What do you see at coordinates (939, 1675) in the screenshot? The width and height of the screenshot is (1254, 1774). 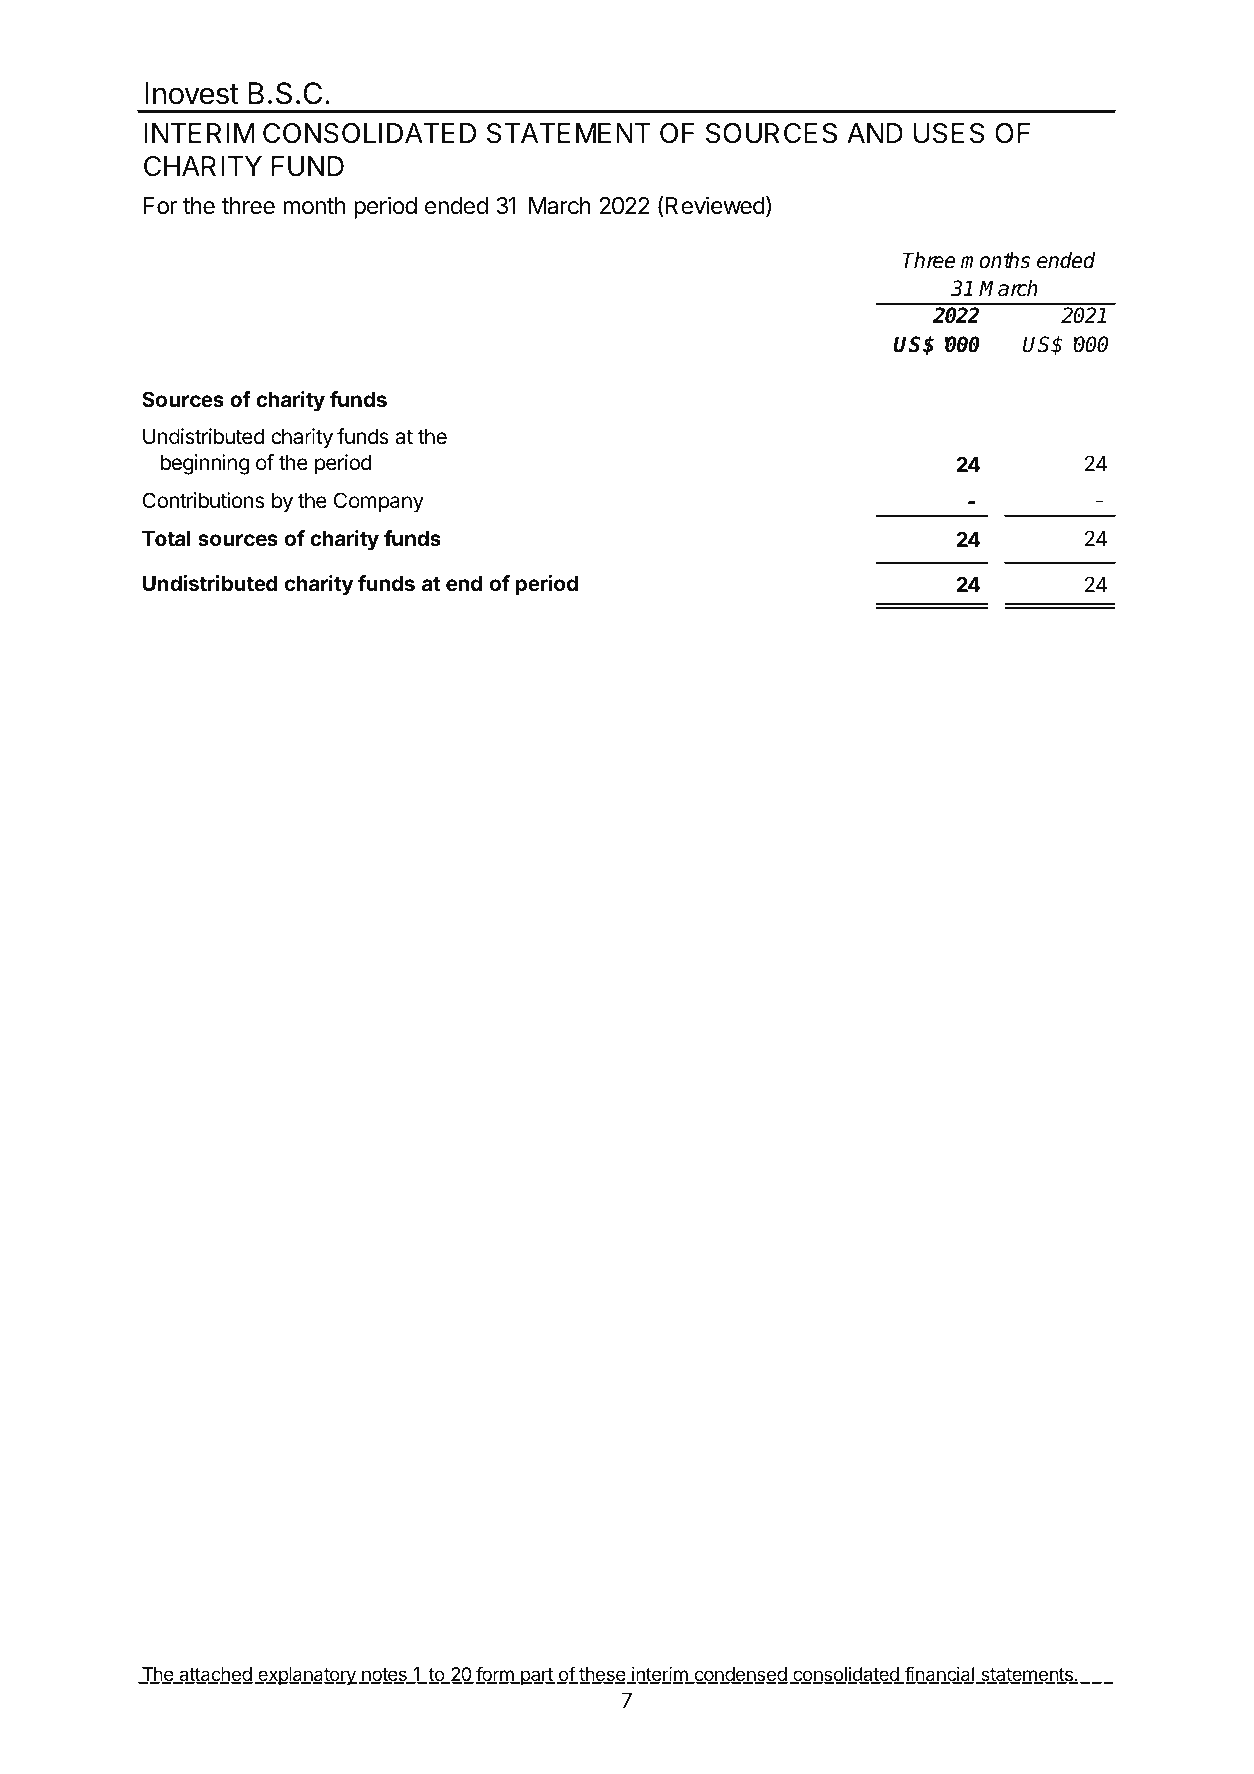 I see `financial` at bounding box center [939, 1675].
